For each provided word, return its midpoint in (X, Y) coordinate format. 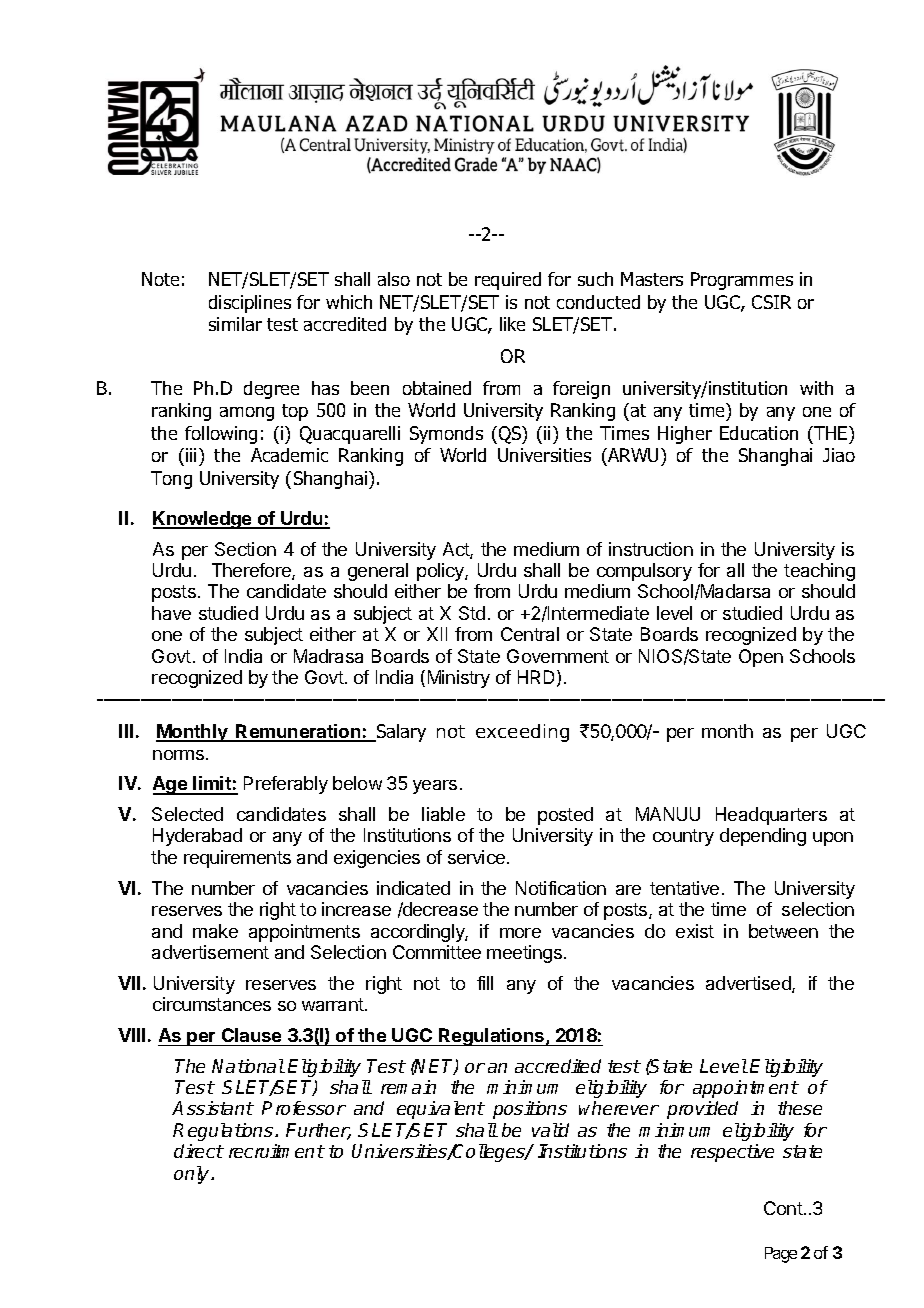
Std (472, 613)
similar (235, 324)
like (512, 324)
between (783, 931)
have (171, 613)
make (215, 931)
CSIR (771, 302)
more (520, 933)
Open (761, 658)
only (193, 1175)
